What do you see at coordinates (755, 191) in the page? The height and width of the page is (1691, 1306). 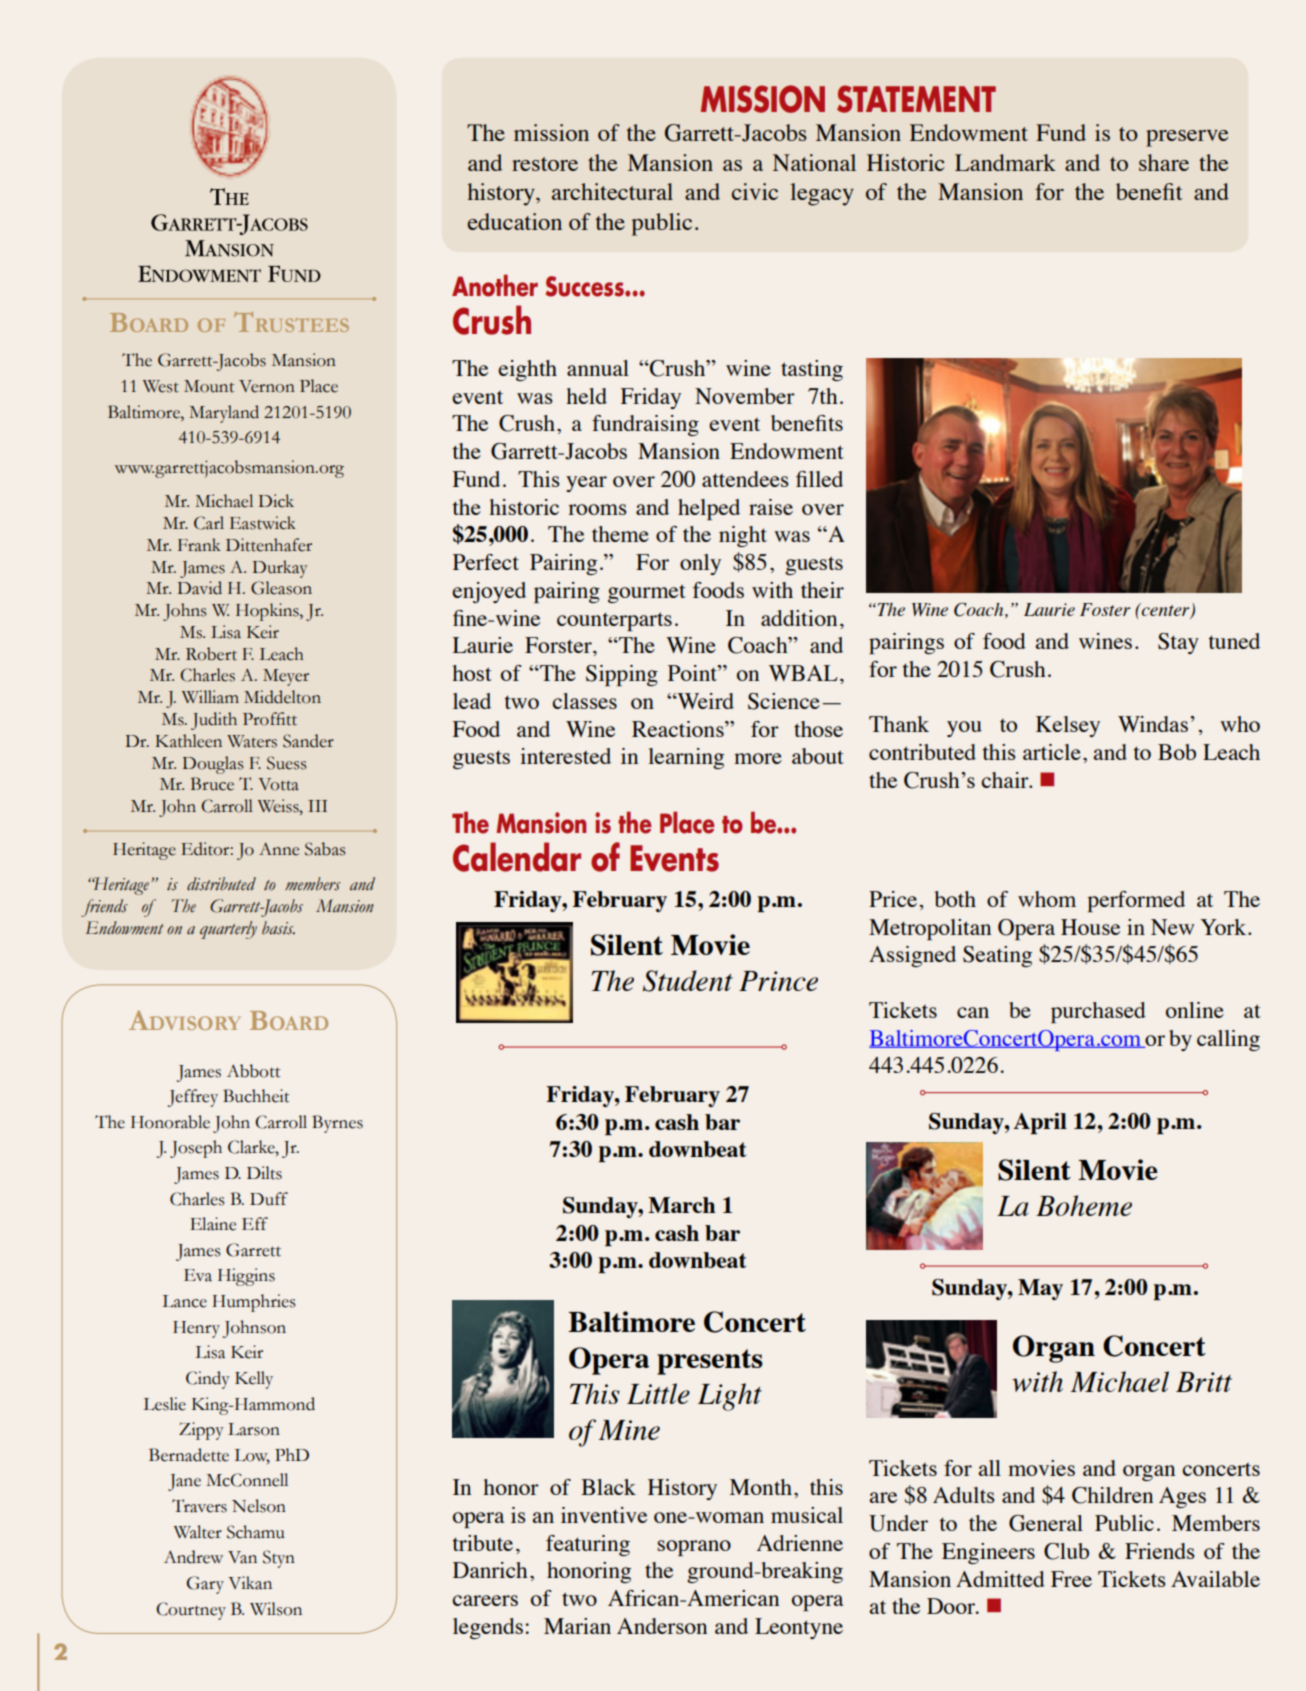 I see `civic` at bounding box center [755, 191].
